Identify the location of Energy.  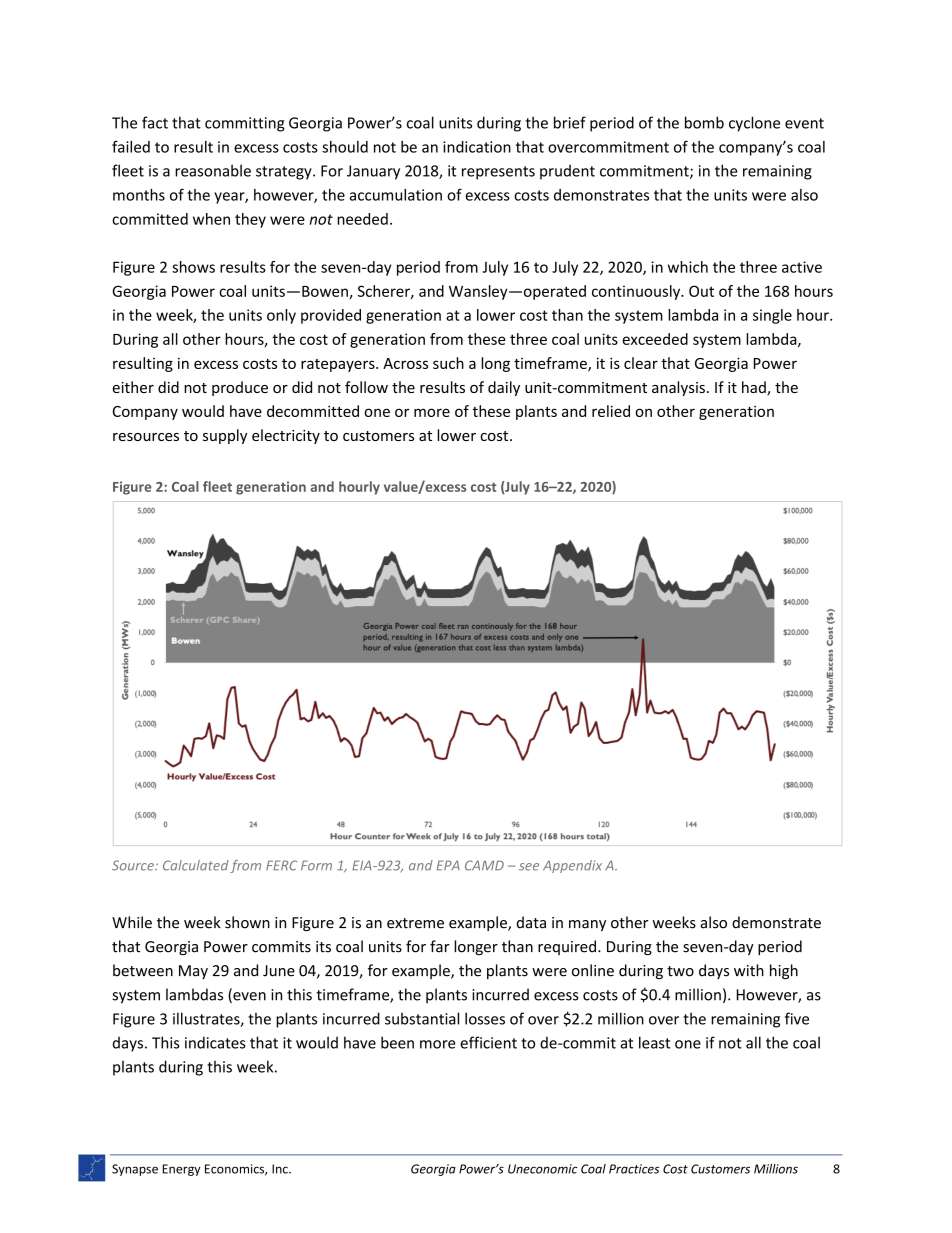
(181, 1170).
